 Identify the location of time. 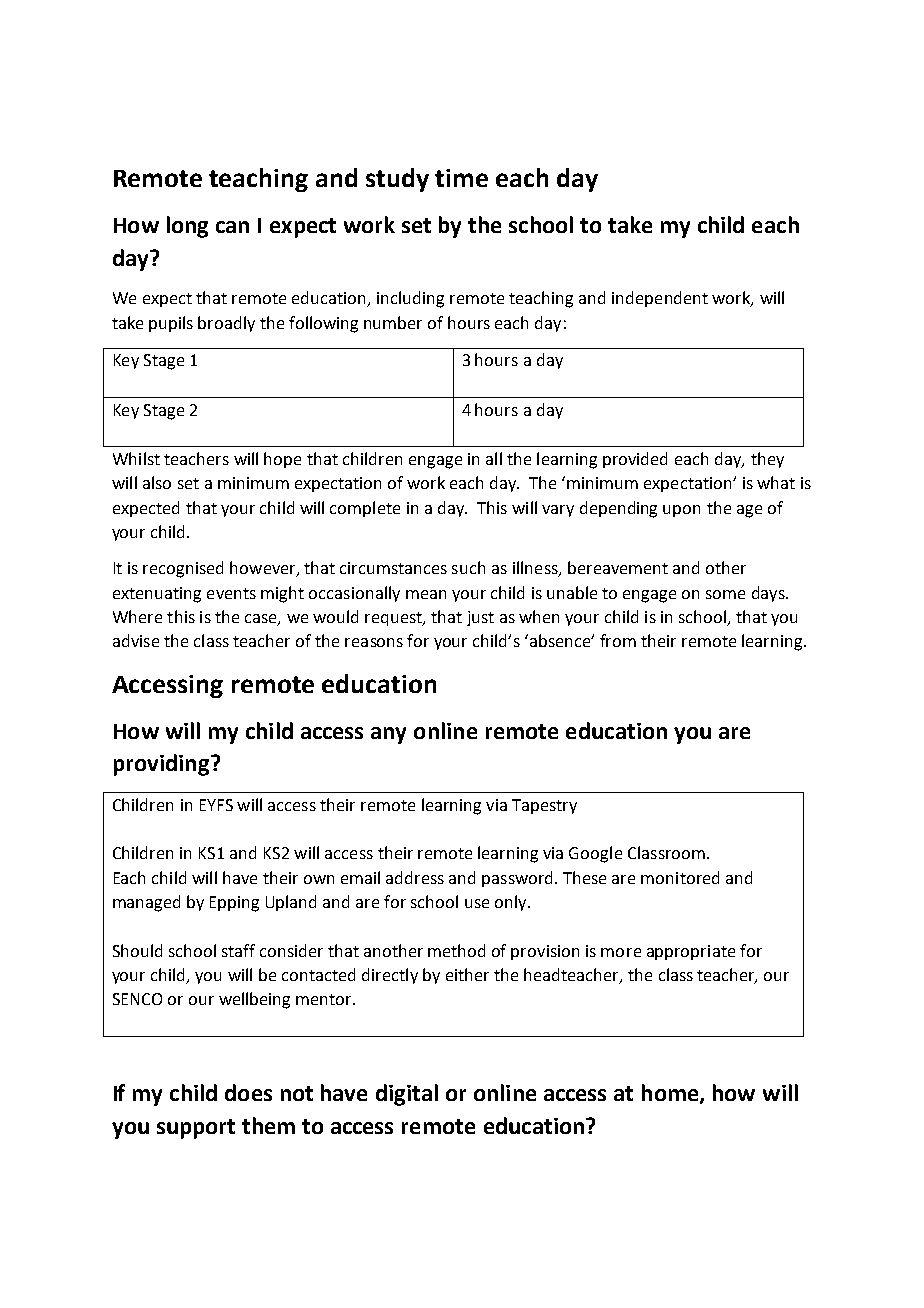
(461, 178).
